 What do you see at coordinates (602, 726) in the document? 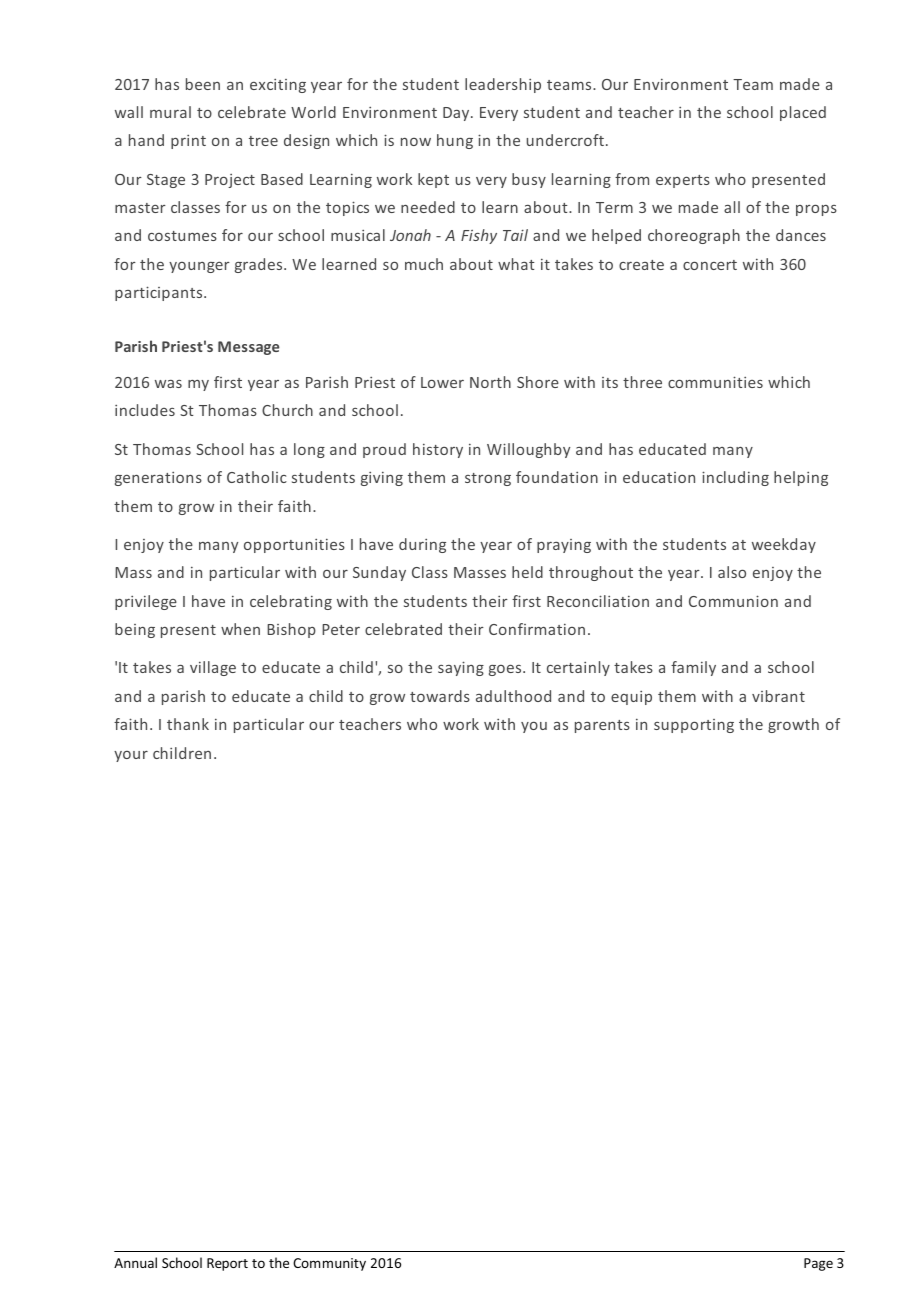
I see `parents` at bounding box center [602, 726].
